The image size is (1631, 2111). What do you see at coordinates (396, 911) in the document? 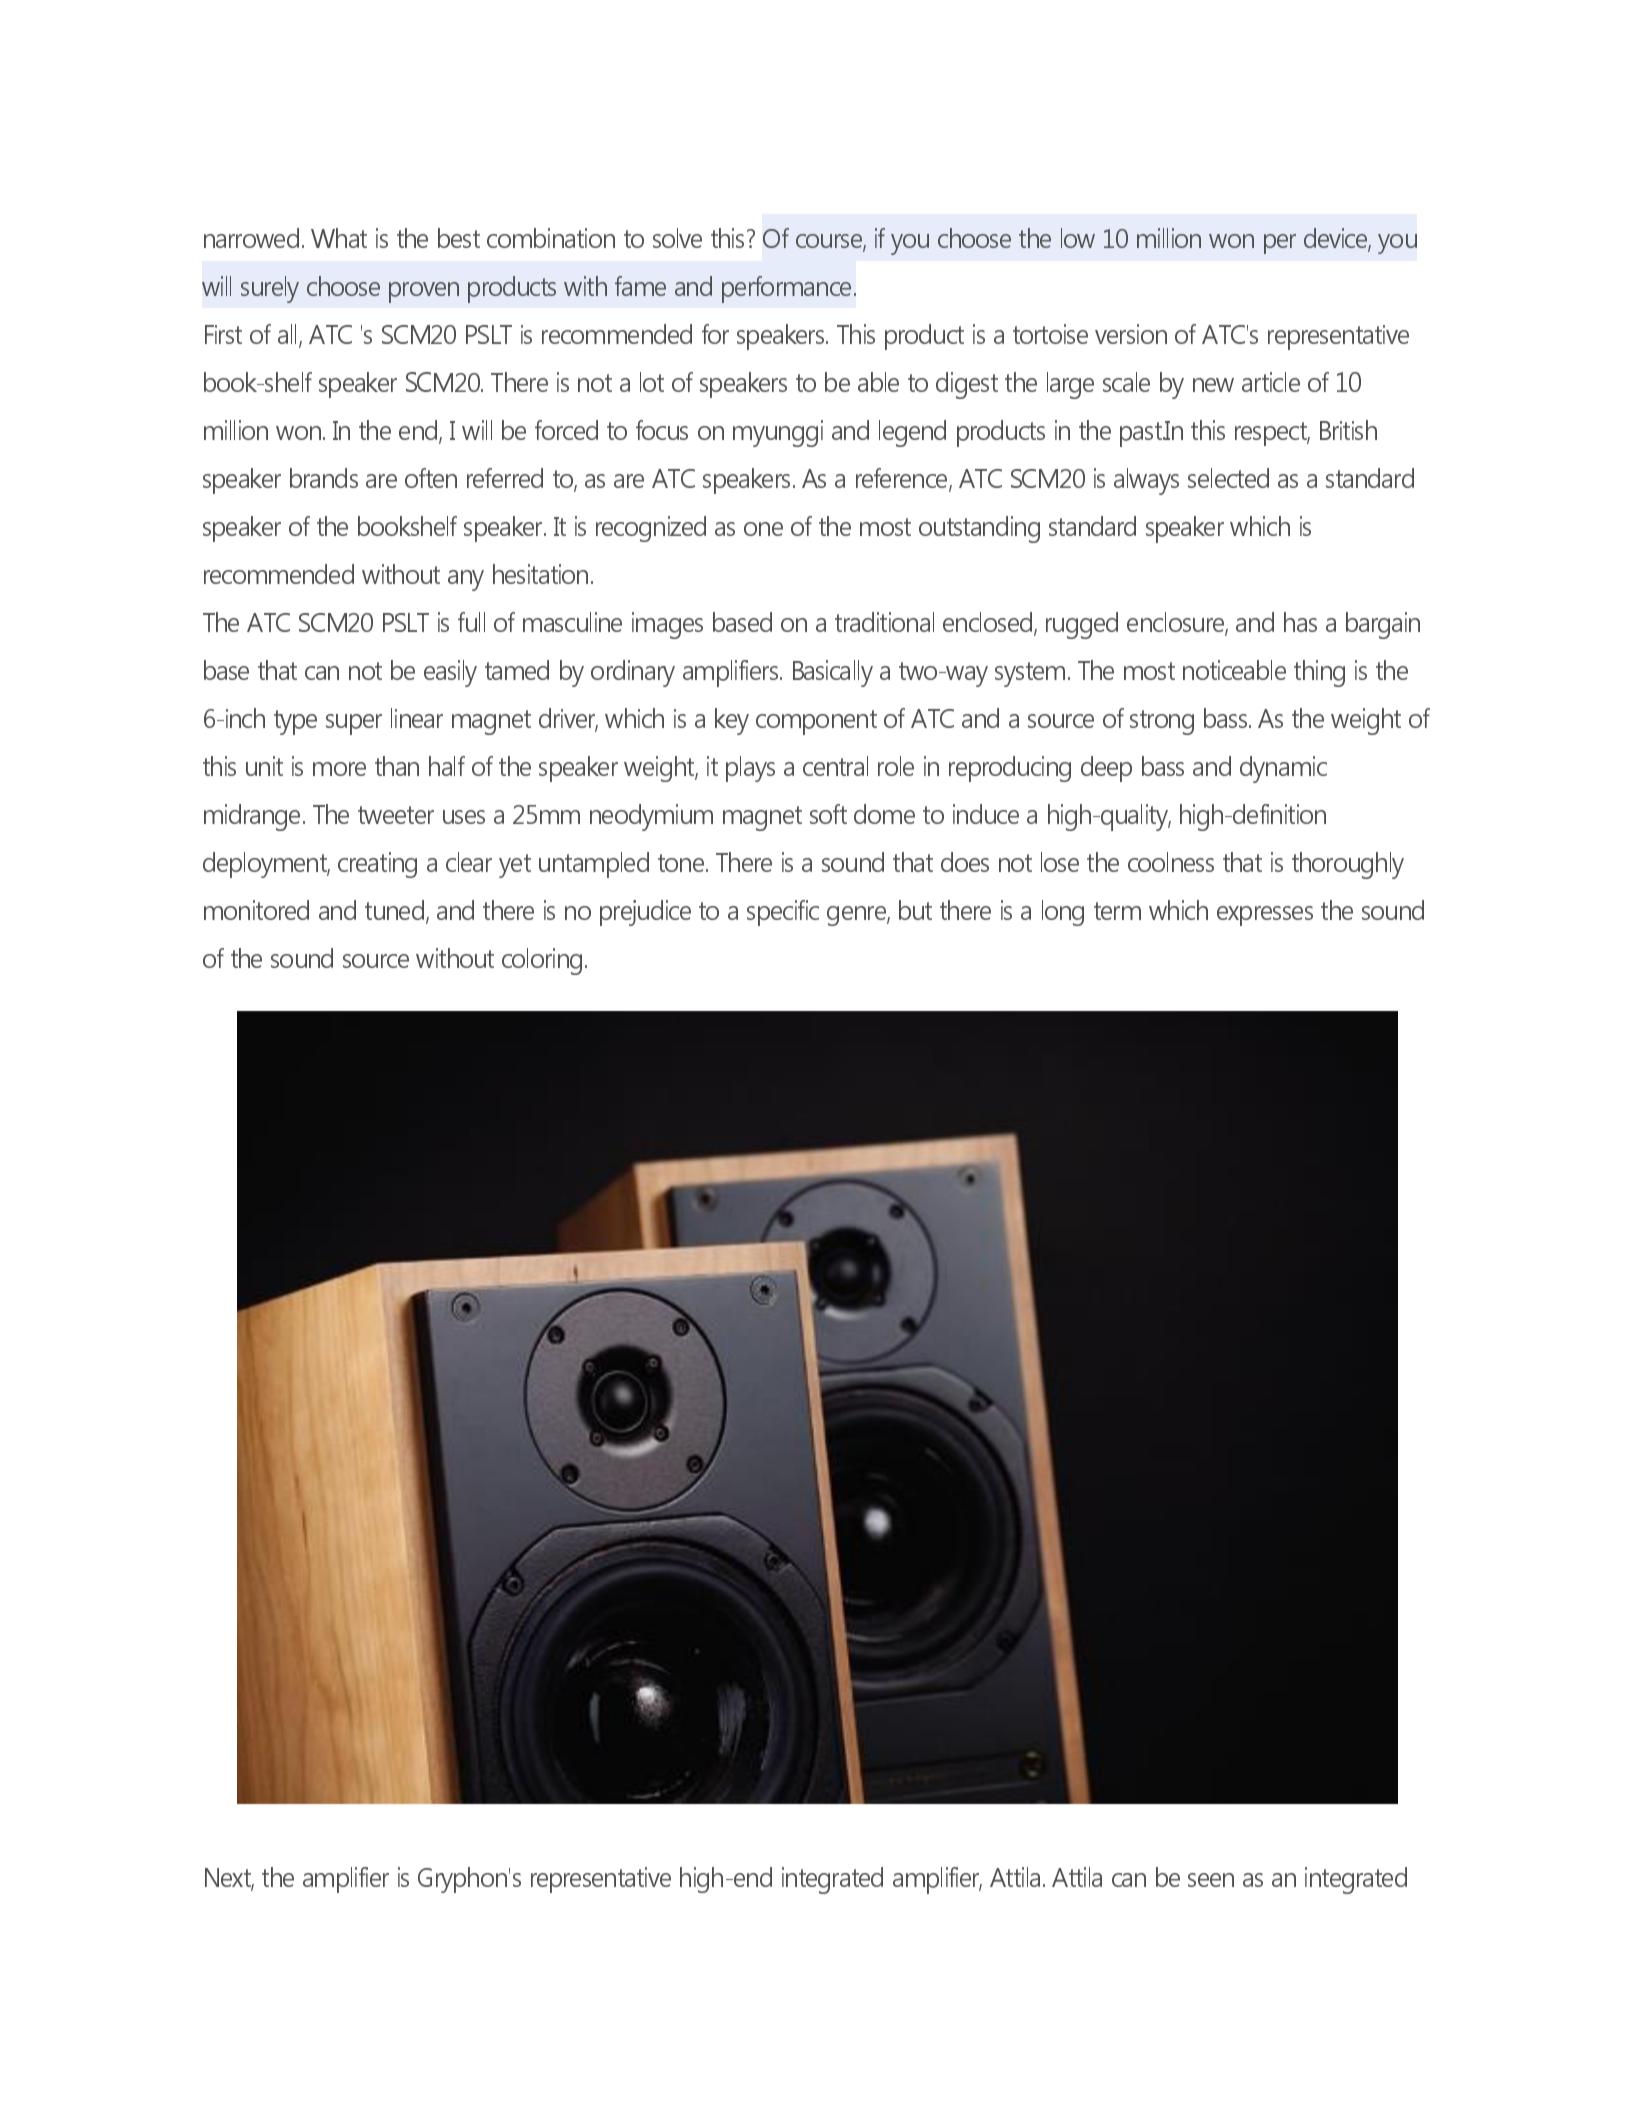
I see `tuned` at bounding box center [396, 911].
